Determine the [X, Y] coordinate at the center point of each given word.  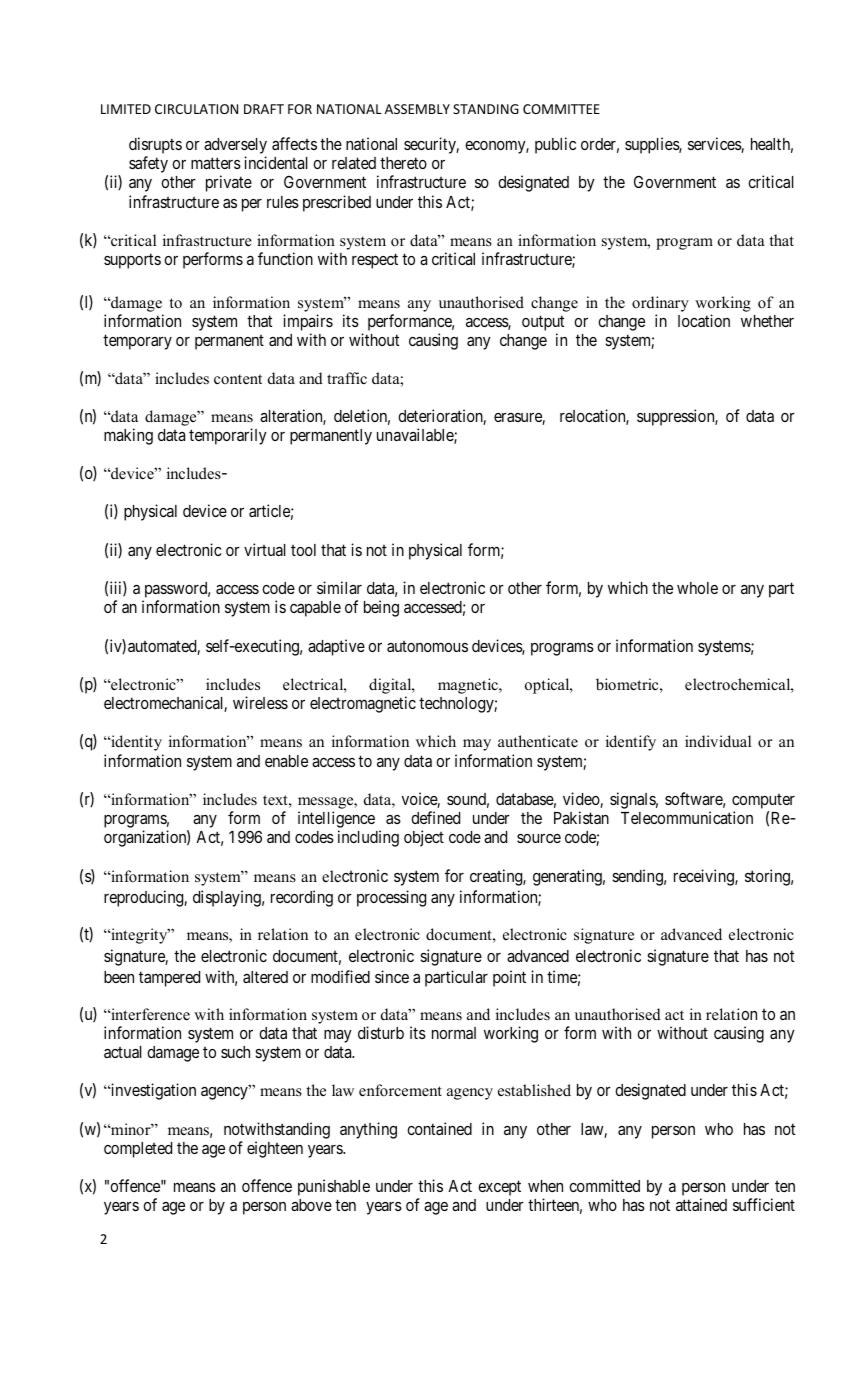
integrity [139, 936]
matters [216, 163]
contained [439, 1128]
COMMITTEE [561, 109]
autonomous [427, 646]
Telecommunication [687, 817]
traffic [347, 378]
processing [391, 898]
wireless [260, 702]
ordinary [660, 304]
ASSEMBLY [417, 109]
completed [138, 1150]
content [238, 379]
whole [697, 588]
